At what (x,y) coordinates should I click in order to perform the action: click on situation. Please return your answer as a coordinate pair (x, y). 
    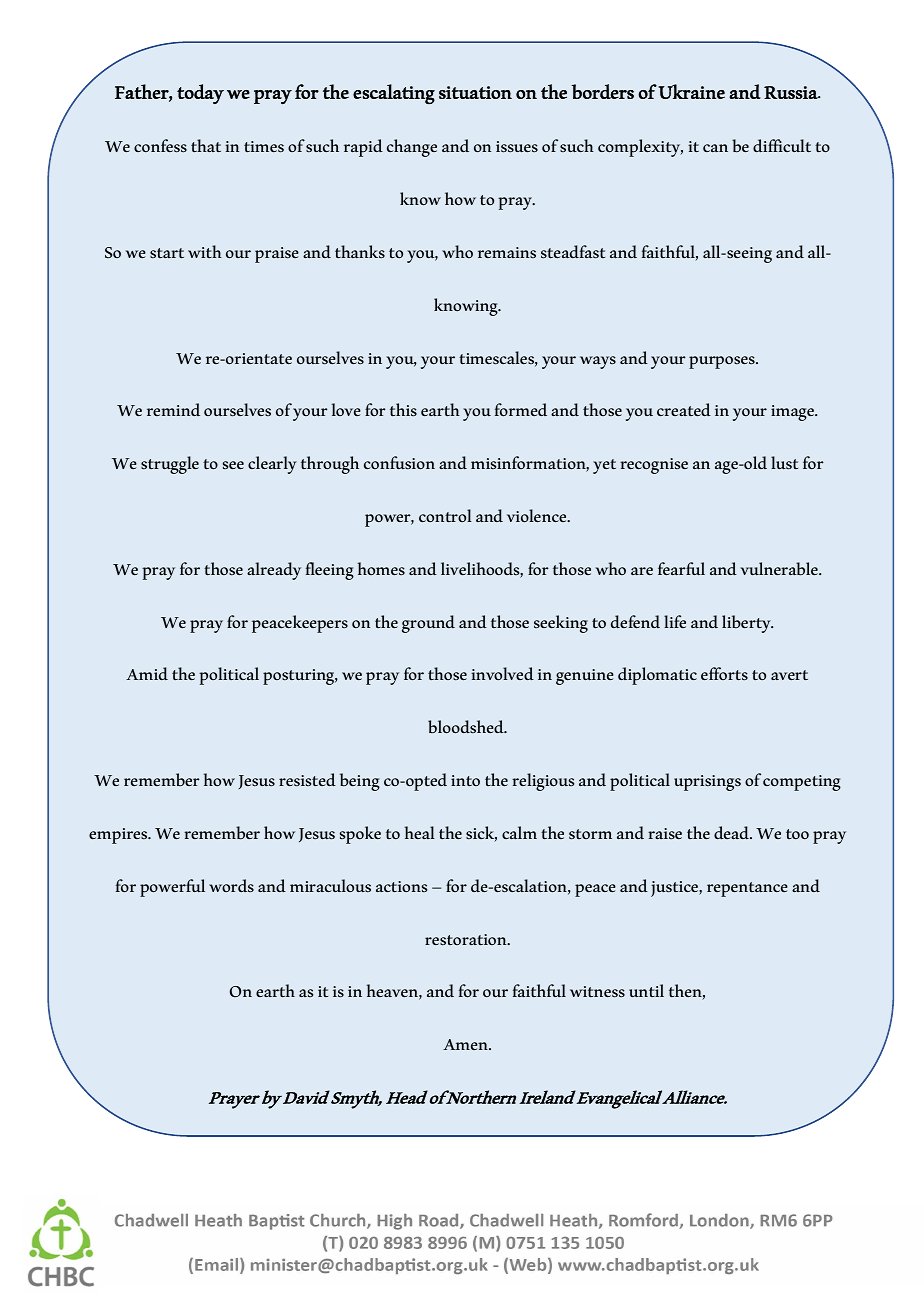
    Looking at the image, I should click on (475, 92).
